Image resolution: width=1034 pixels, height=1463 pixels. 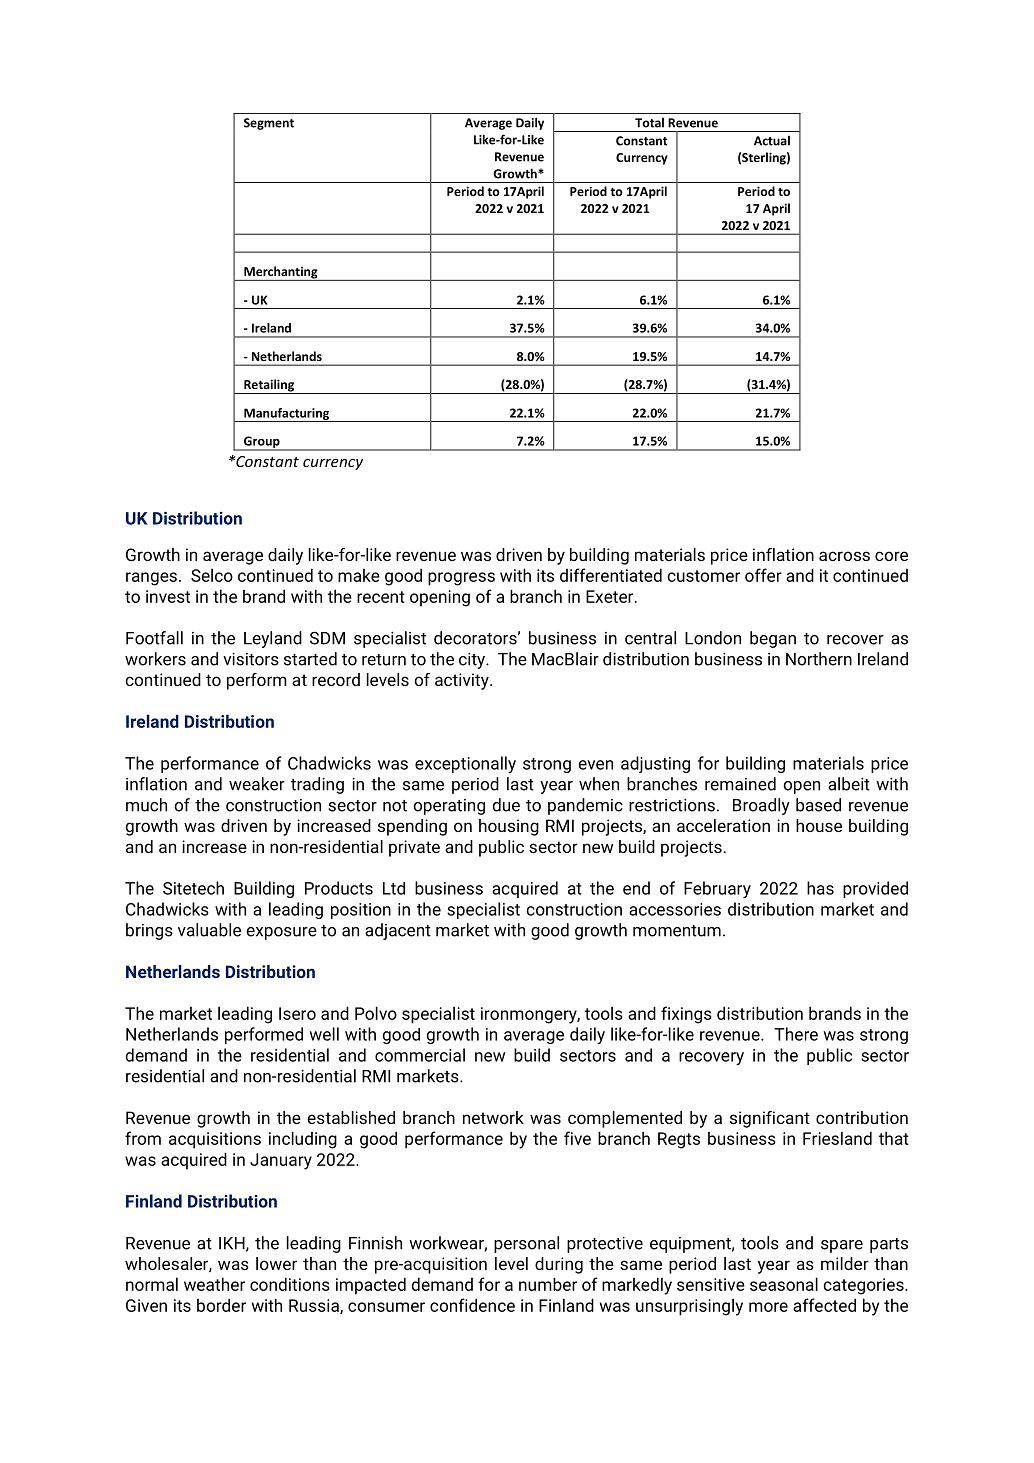 I want to click on has, so click(x=820, y=888).
